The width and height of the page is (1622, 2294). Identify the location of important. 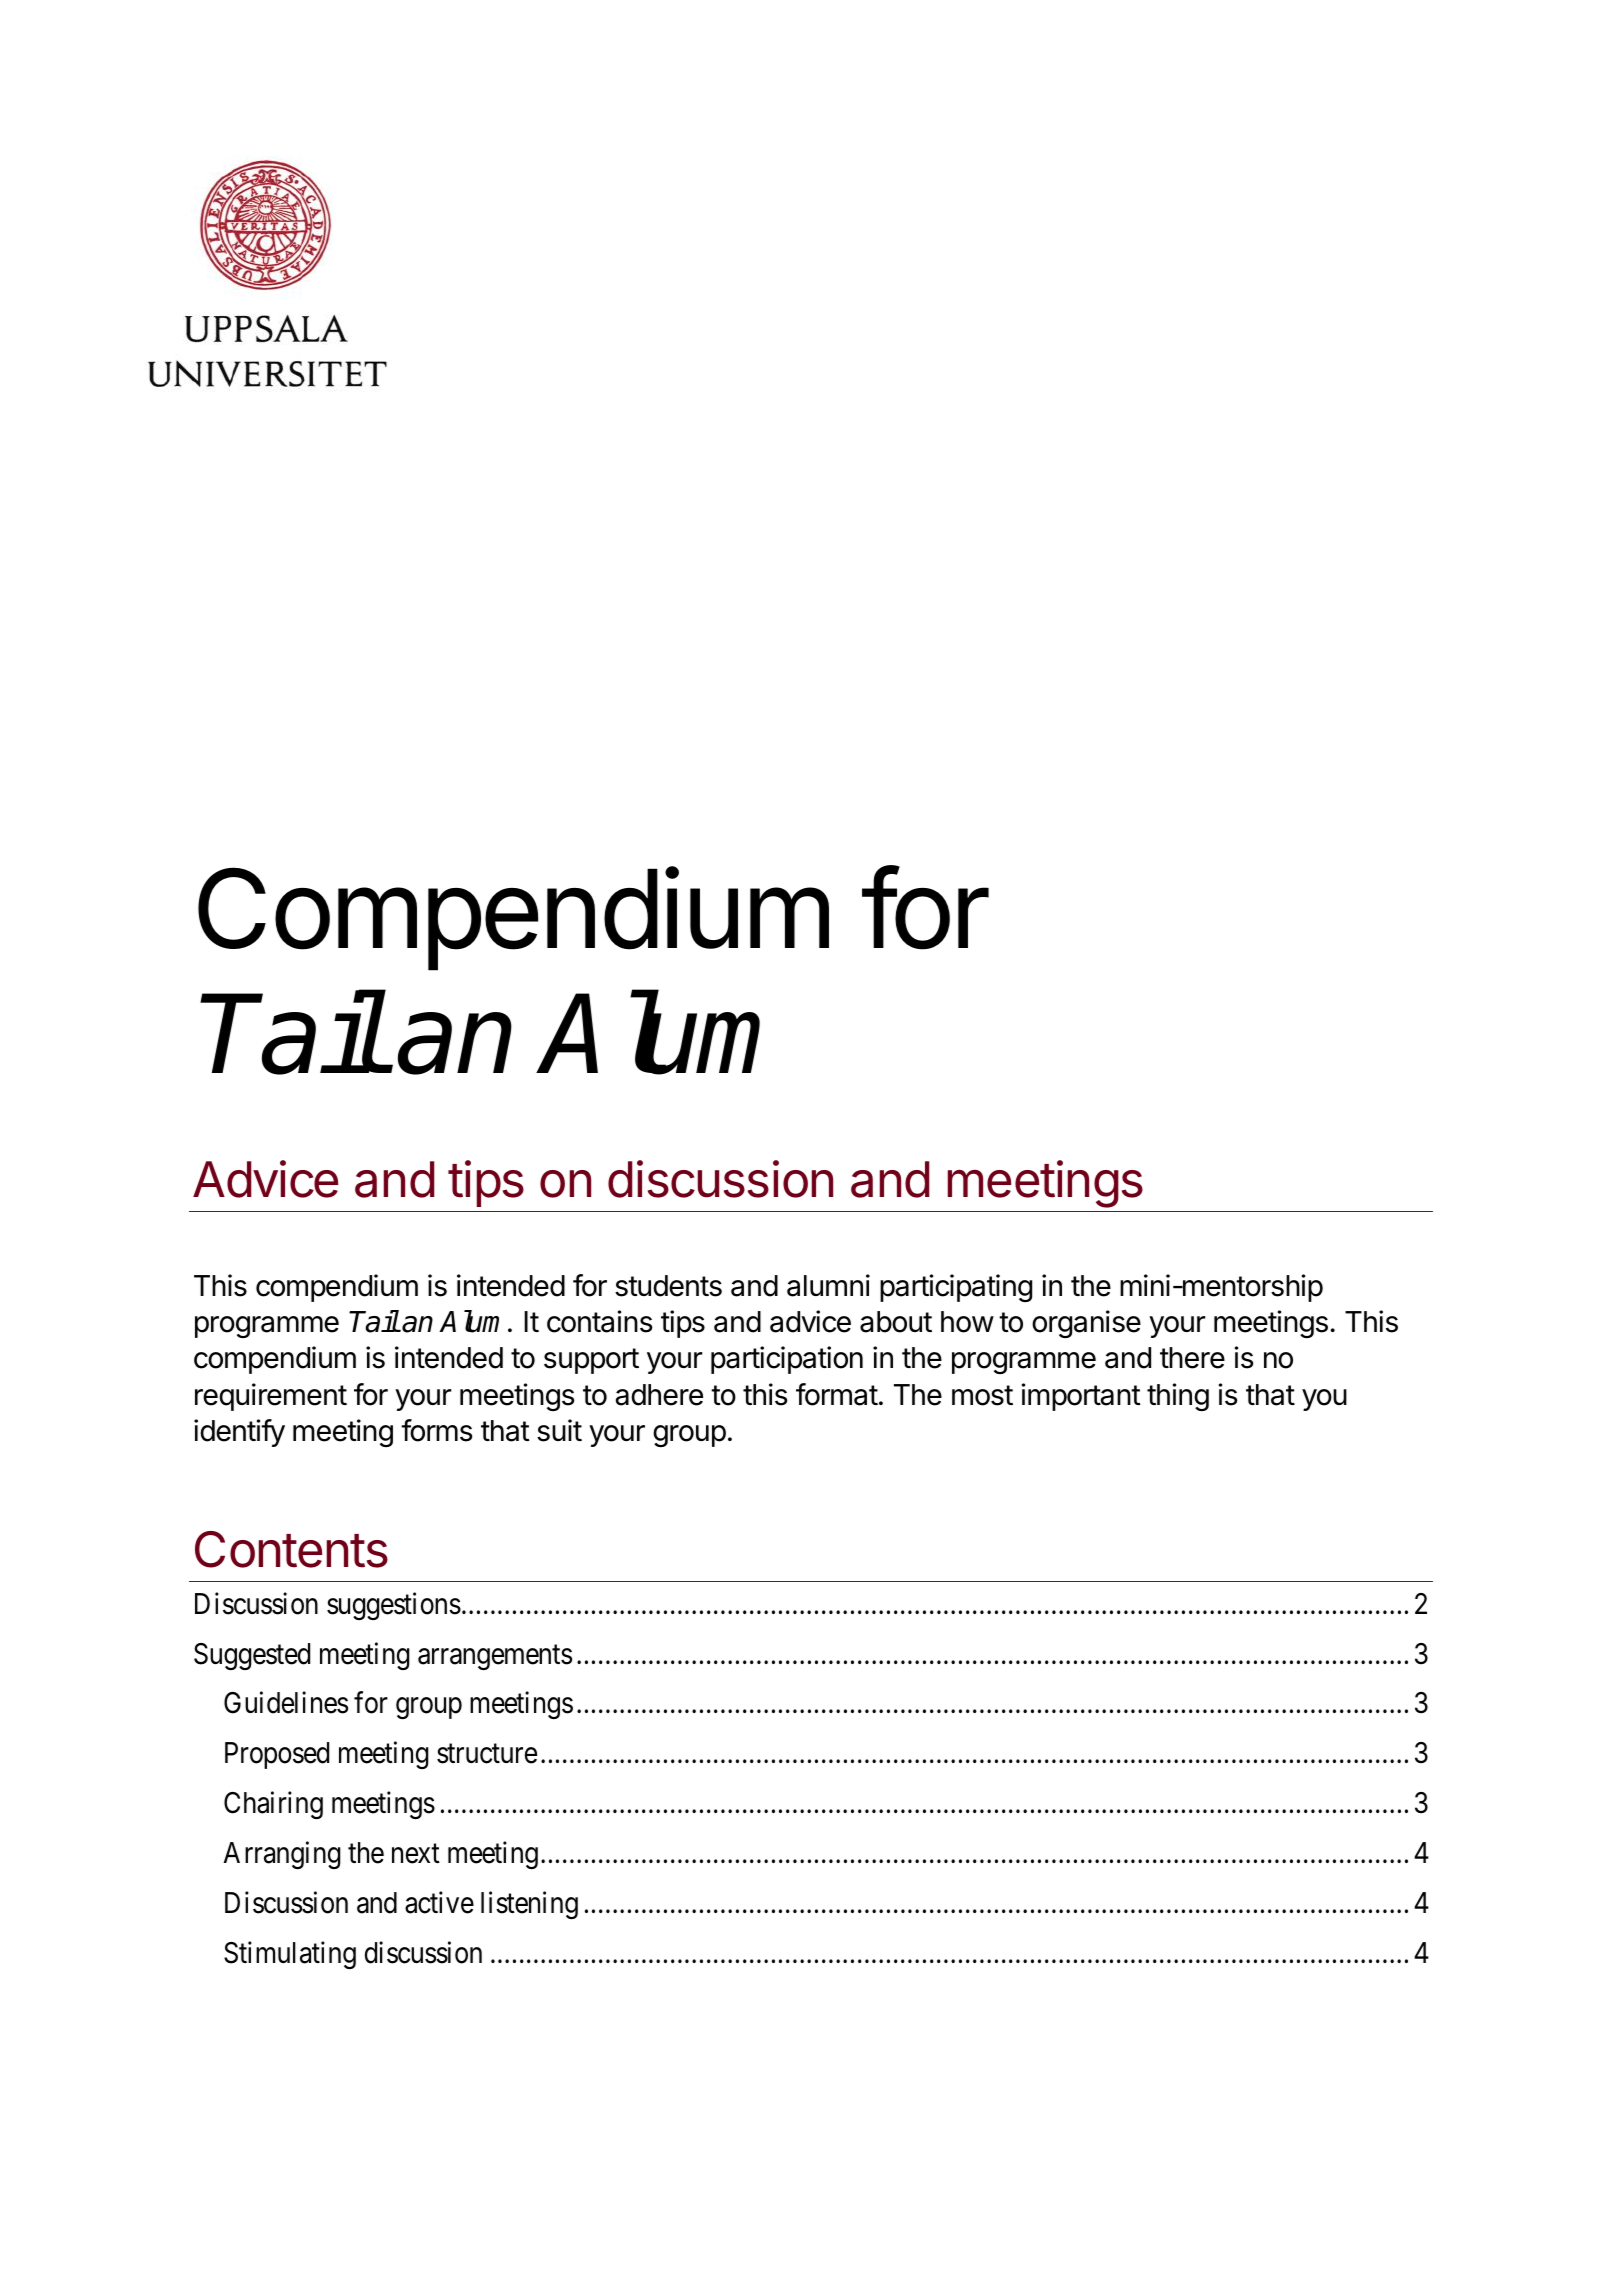
(1081, 1397).
